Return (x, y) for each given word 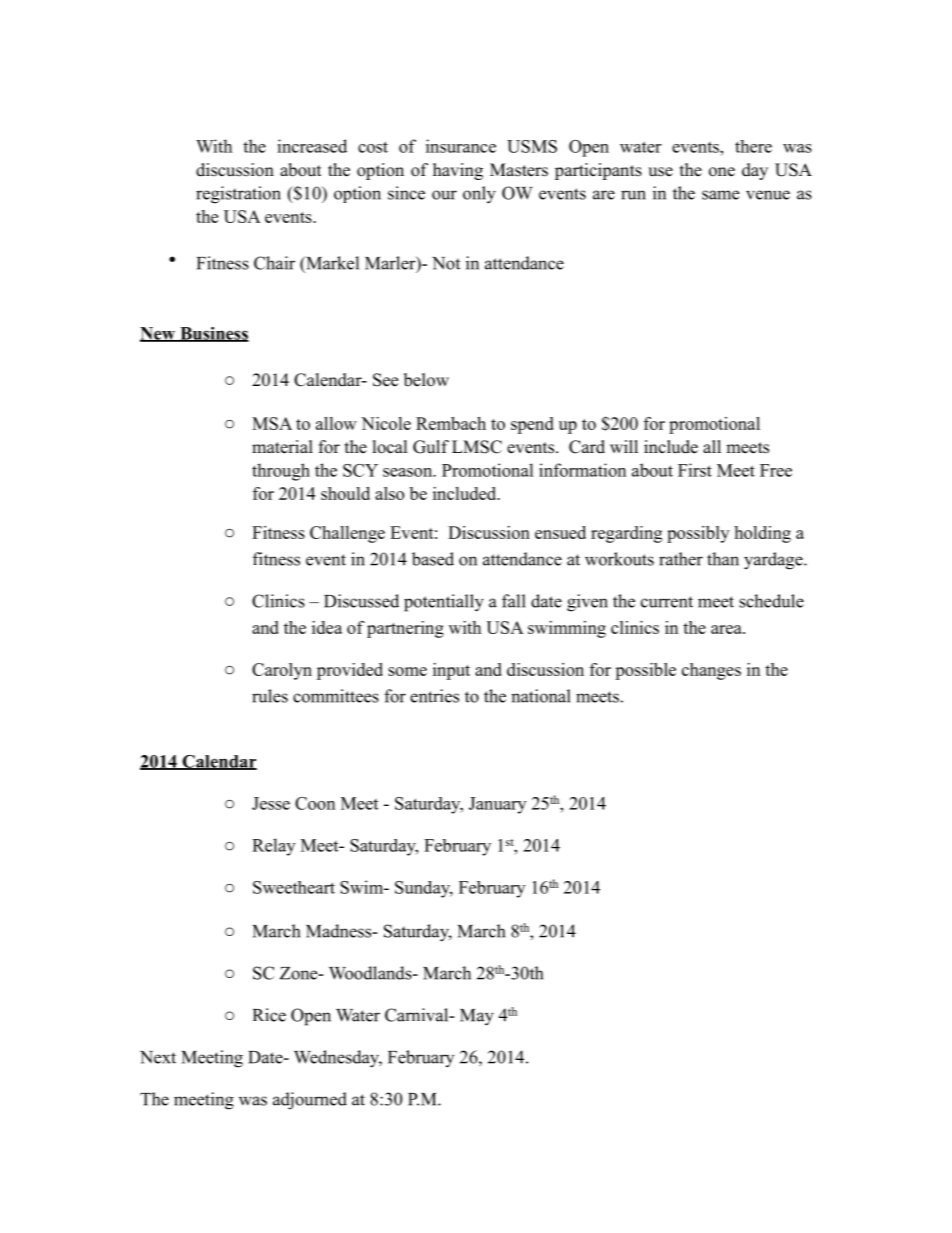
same (720, 195)
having (458, 171)
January (497, 805)
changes (711, 671)
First (695, 470)
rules (270, 696)
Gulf (431, 447)
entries (434, 696)
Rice (269, 1015)
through (281, 472)
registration (238, 195)
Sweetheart (294, 887)
